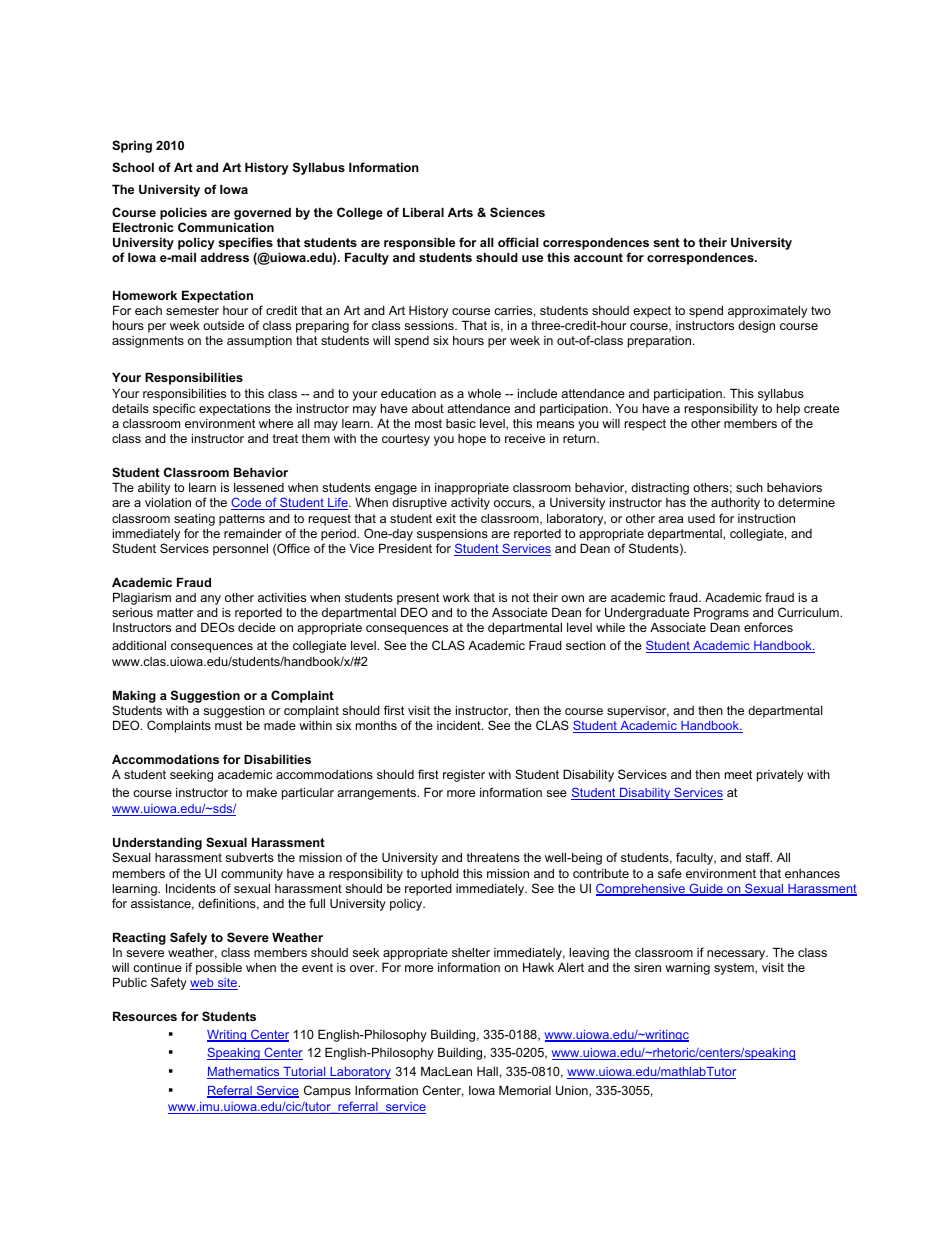 The width and height of the screenshot is (952, 1233). I want to click on Arts, so click(460, 212).
